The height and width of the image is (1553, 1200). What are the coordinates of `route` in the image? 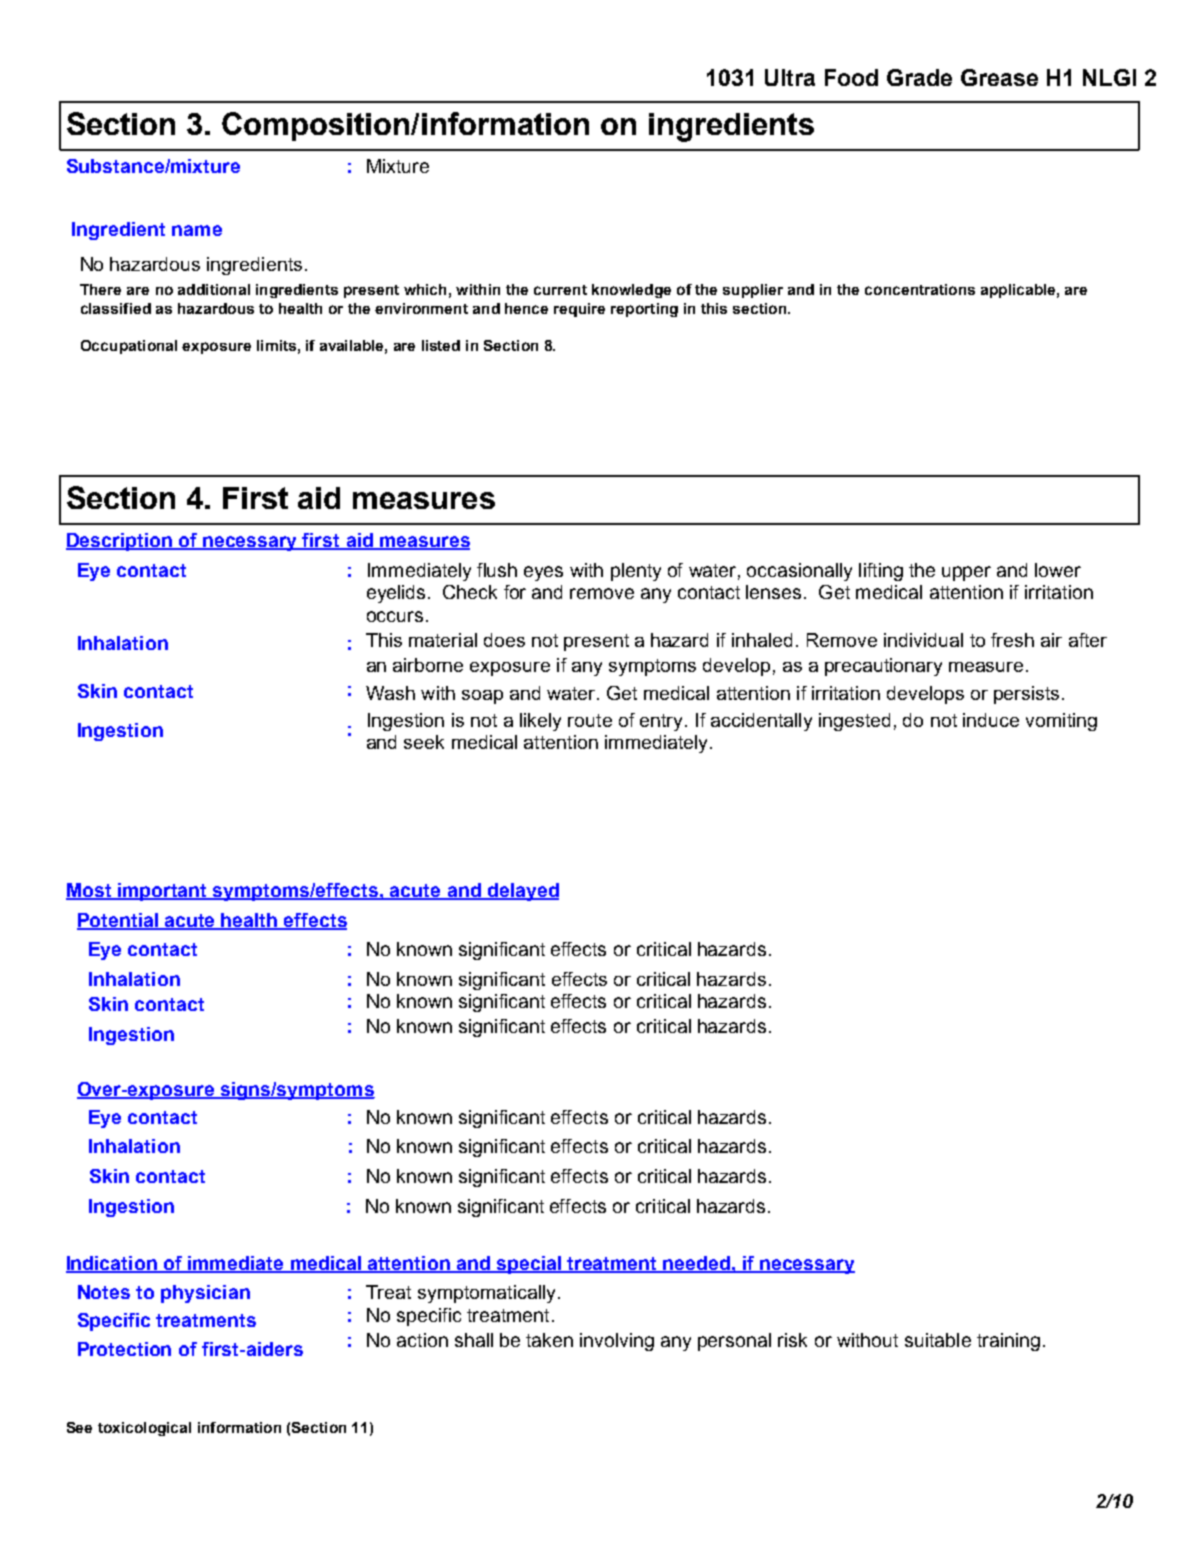 It's located at (590, 720).
